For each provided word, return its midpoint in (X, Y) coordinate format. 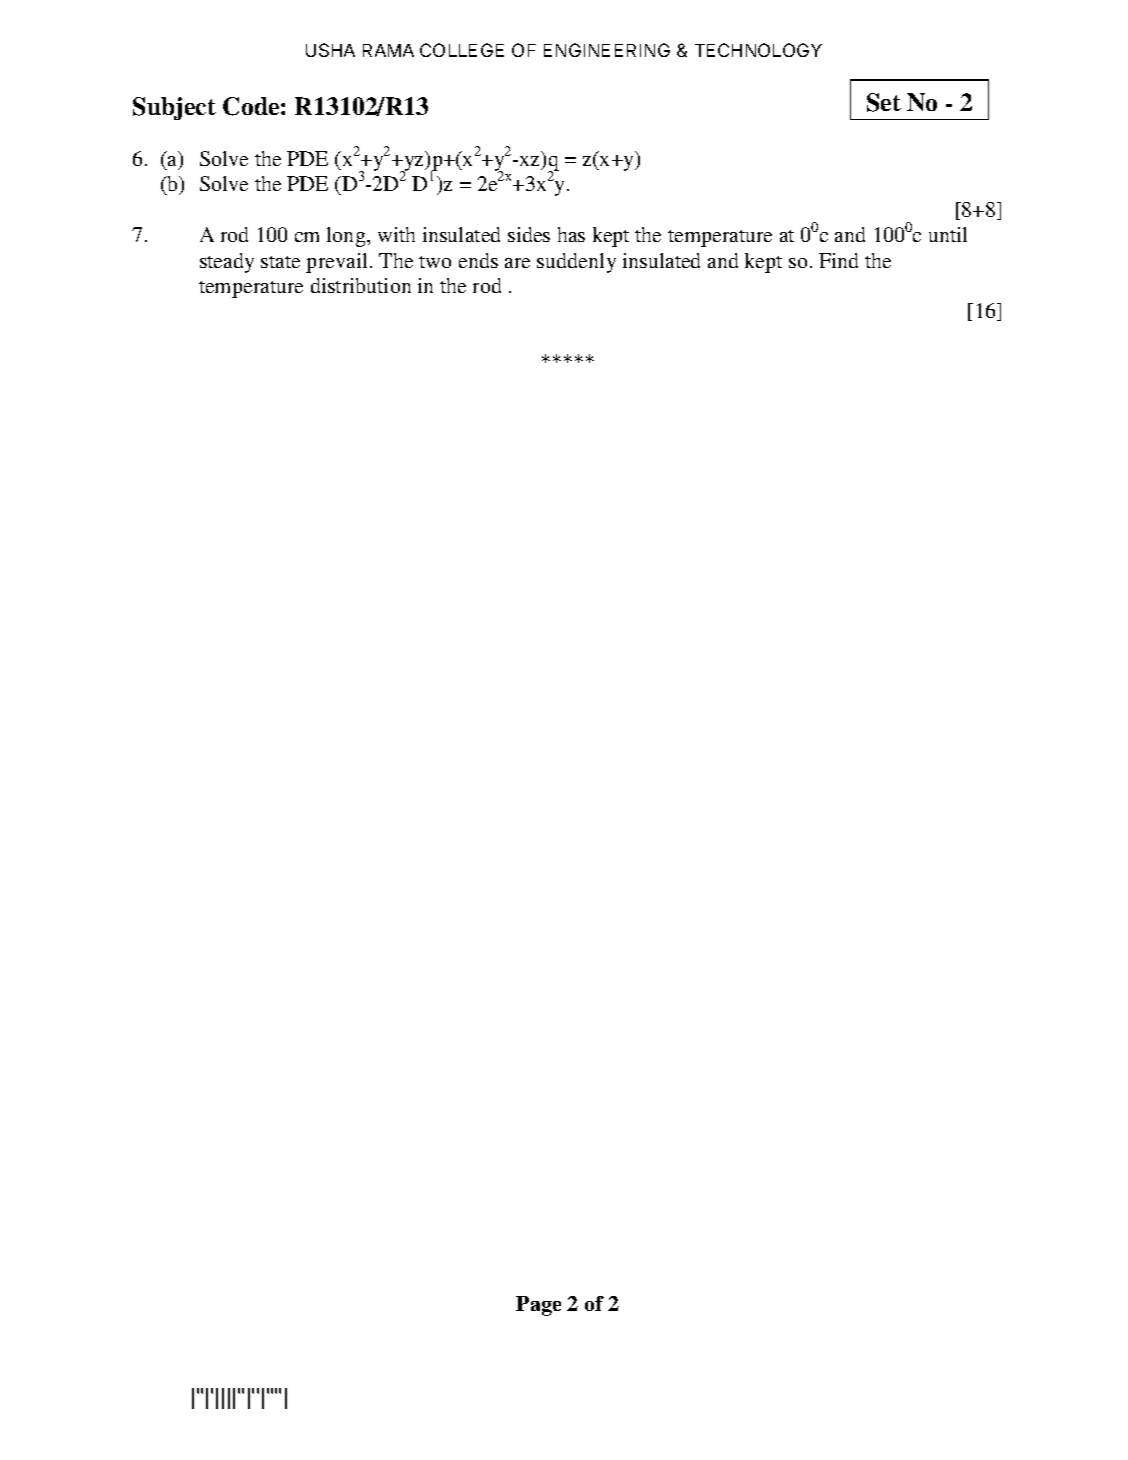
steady (227, 263)
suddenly (576, 263)
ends (478, 260)
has (571, 234)
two (435, 262)
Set (884, 102)
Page (538, 1306)
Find (838, 260)
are (517, 263)
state (280, 262)
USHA (330, 50)
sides (529, 234)
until (948, 234)
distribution (361, 285)
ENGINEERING (607, 50)
